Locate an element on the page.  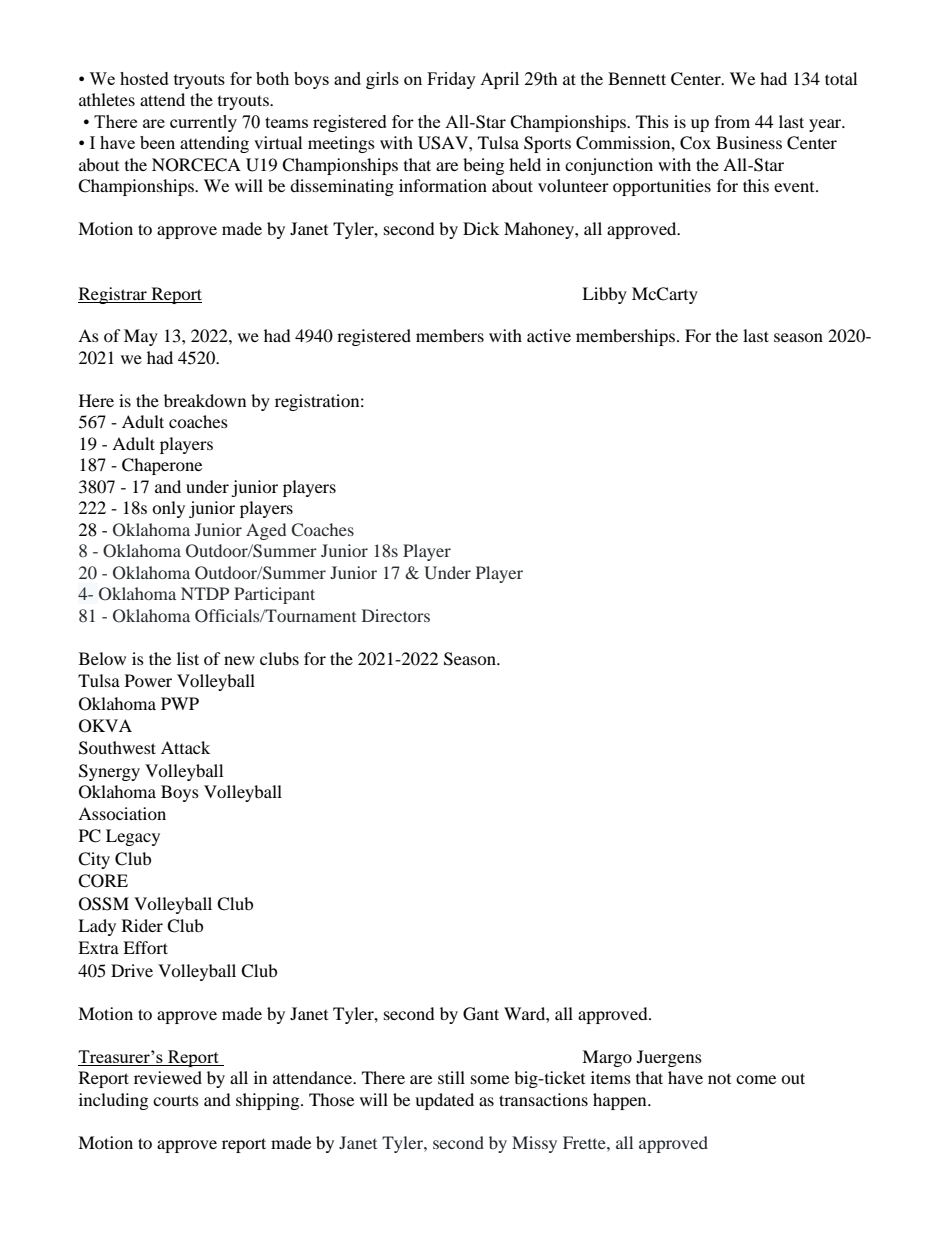
from is located at coordinates (732, 121).
